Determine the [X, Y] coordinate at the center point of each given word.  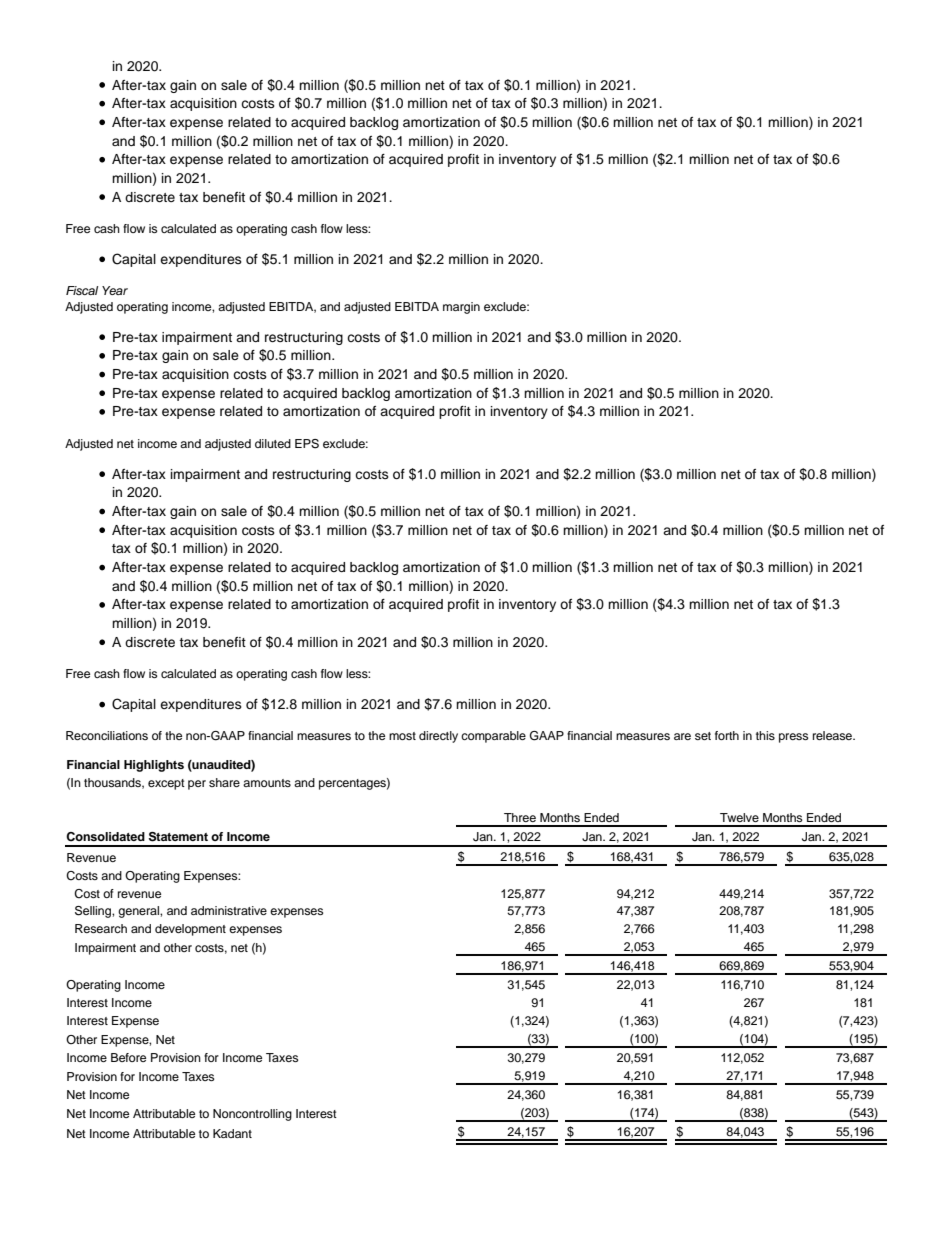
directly [438, 737]
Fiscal [82, 290]
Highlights [154, 766]
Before [128, 1057]
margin [461, 308]
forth [727, 735]
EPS [307, 444]
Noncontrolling [252, 1115]
